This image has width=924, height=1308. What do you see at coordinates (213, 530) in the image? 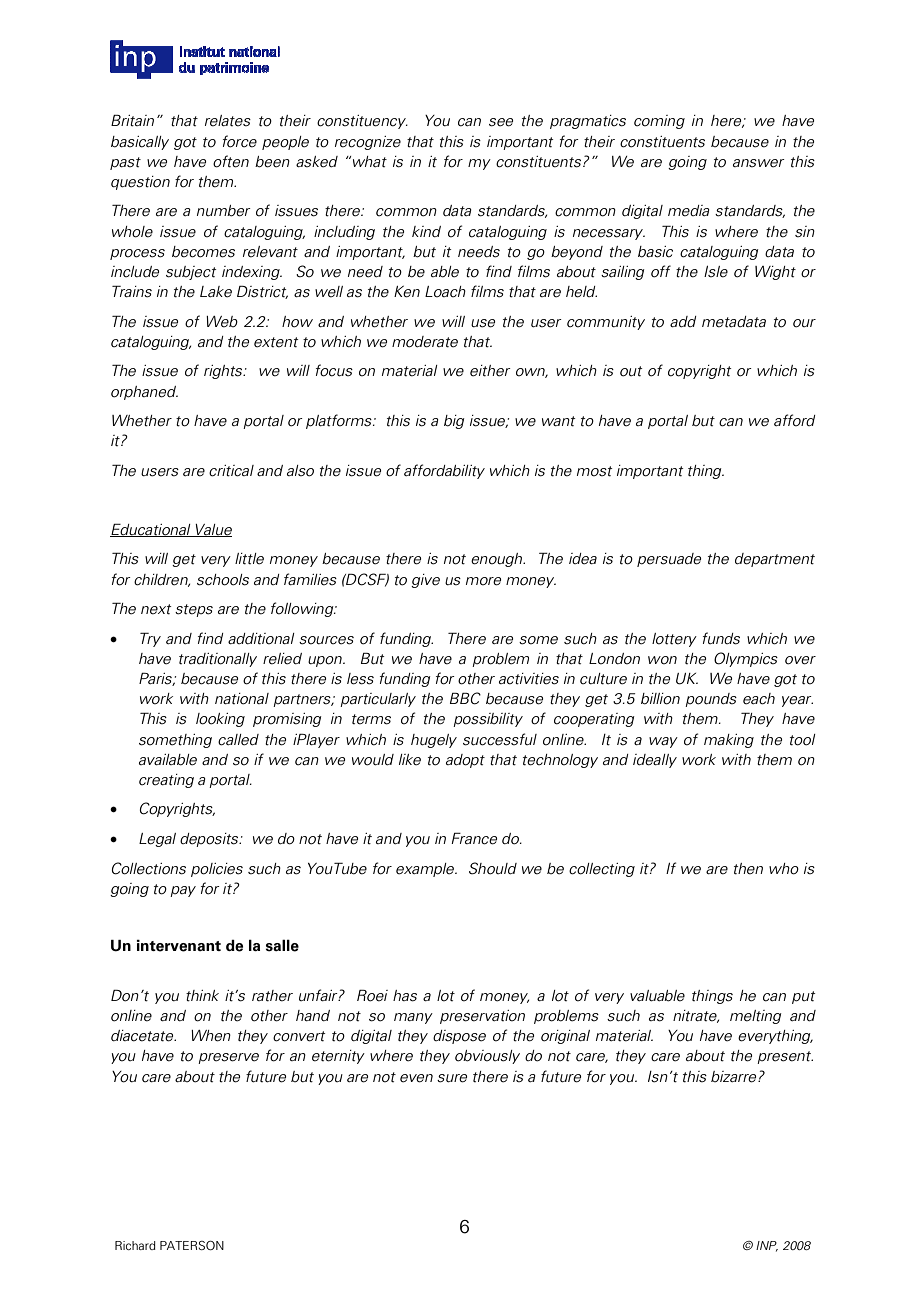
I see `Value` at bounding box center [213, 530].
